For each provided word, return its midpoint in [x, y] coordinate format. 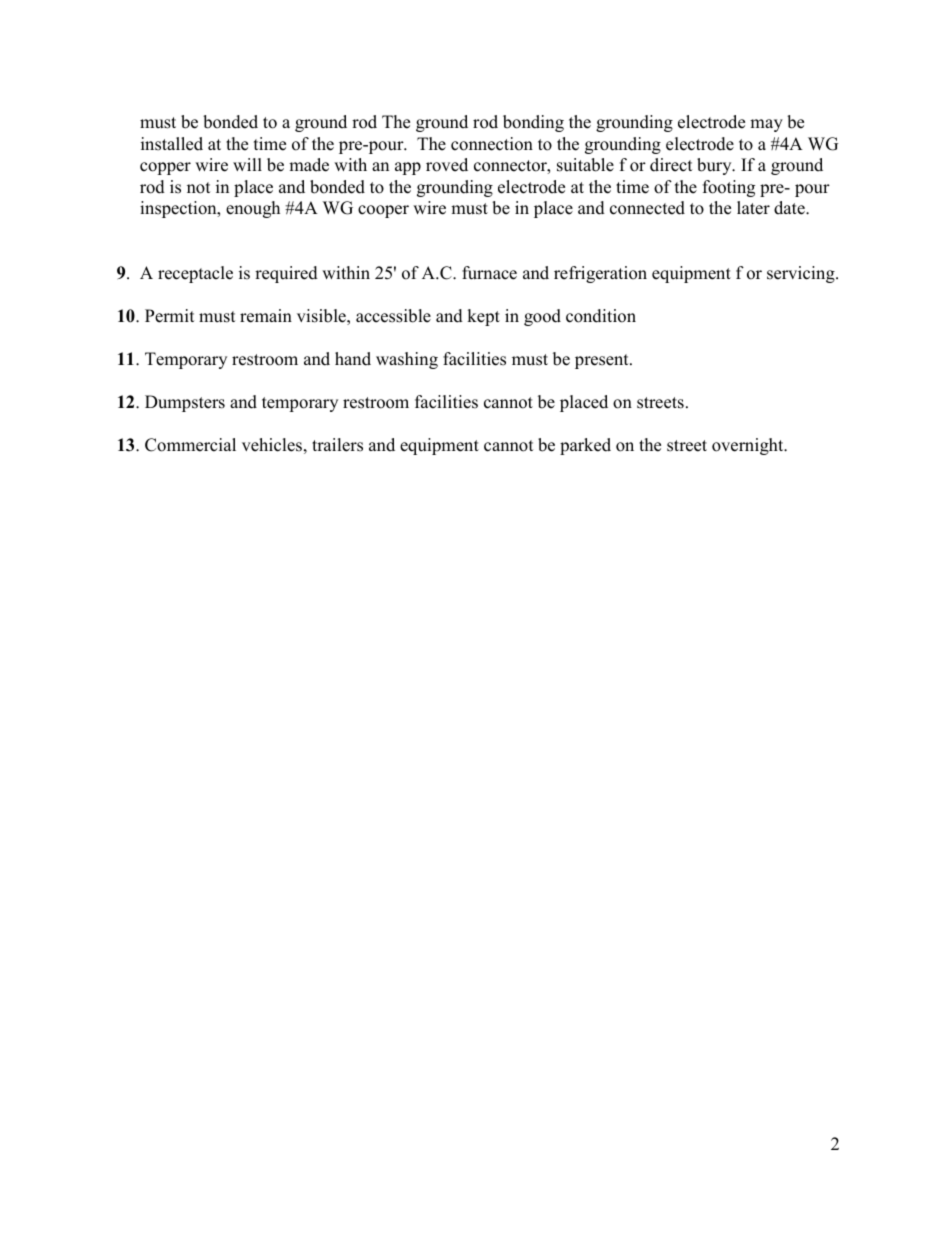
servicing [802, 274]
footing [729, 188]
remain [266, 316]
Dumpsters [185, 403]
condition [601, 316]
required [286, 274]
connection [492, 144]
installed [172, 144]
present [603, 361]
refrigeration [600, 274]
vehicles [272, 445]
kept [483, 317]
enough [253, 209]
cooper [383, 211]
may [766, 125]
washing [407, 360]
